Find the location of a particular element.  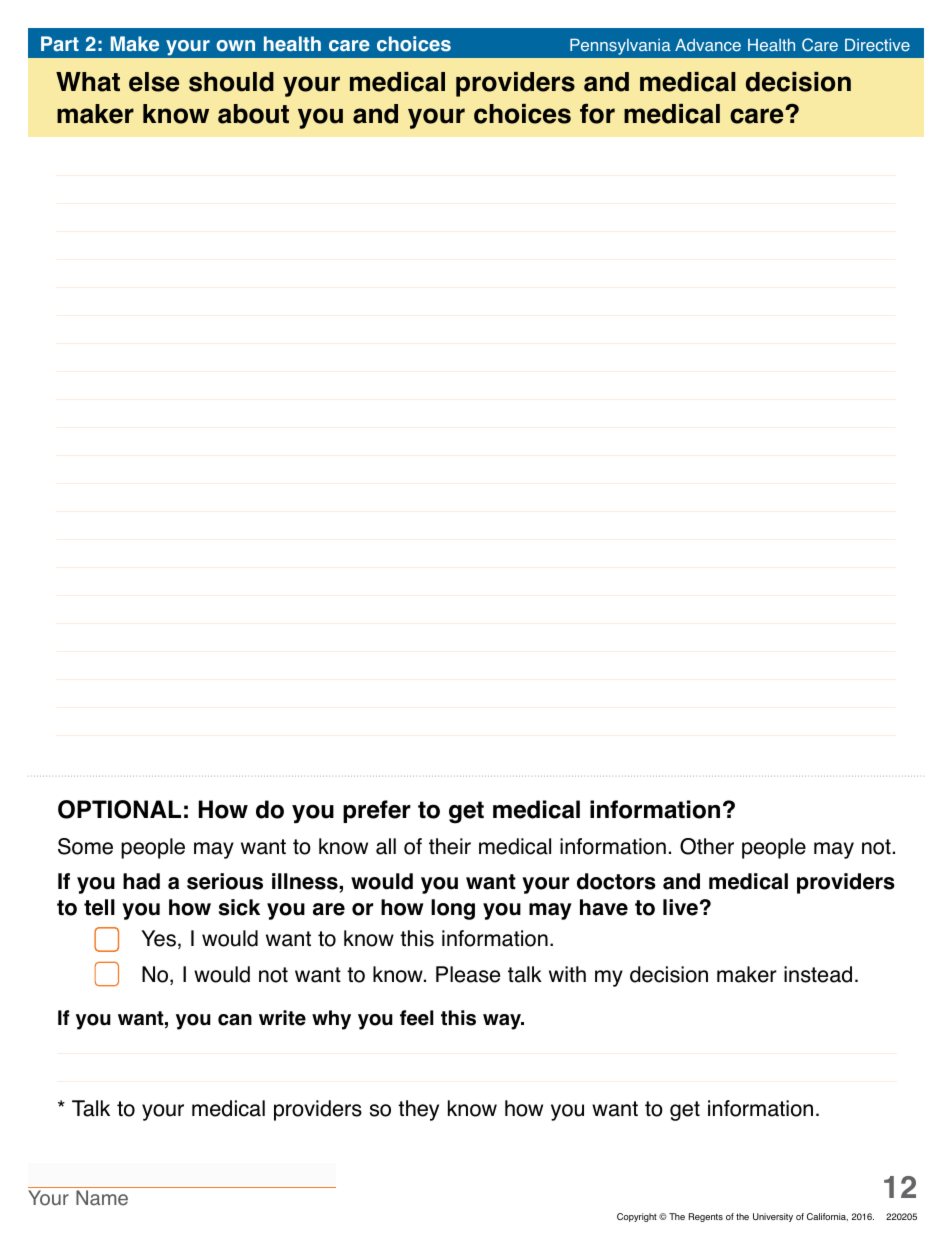

had is located at coordinates (141, 881).
